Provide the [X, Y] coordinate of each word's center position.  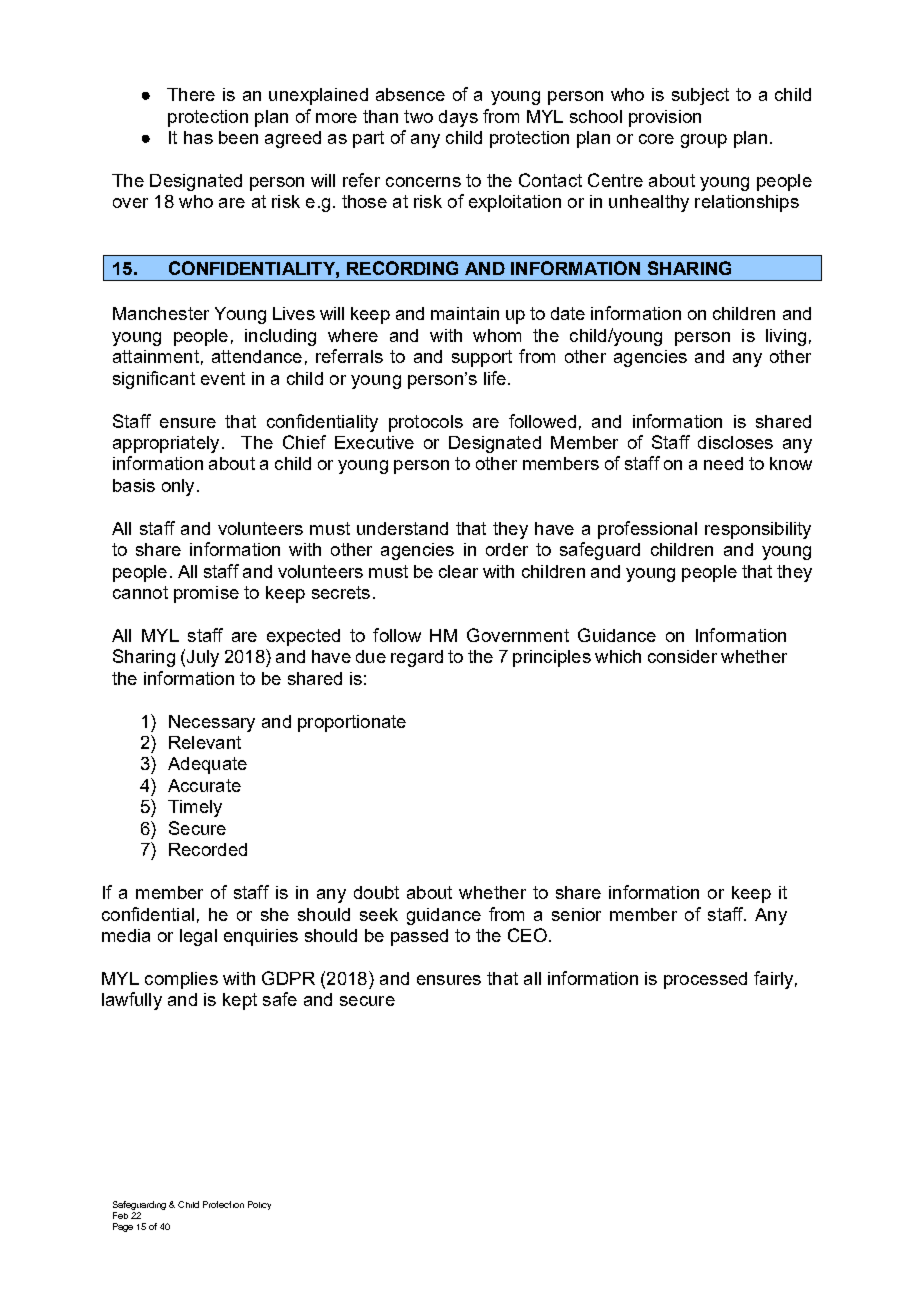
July [203, 658]
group [704, 141]
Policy [259, 1205]
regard [417, 658]
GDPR [288, 978]
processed [705, 980]
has [198, 137]
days [458, 118]
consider [682, 656]
